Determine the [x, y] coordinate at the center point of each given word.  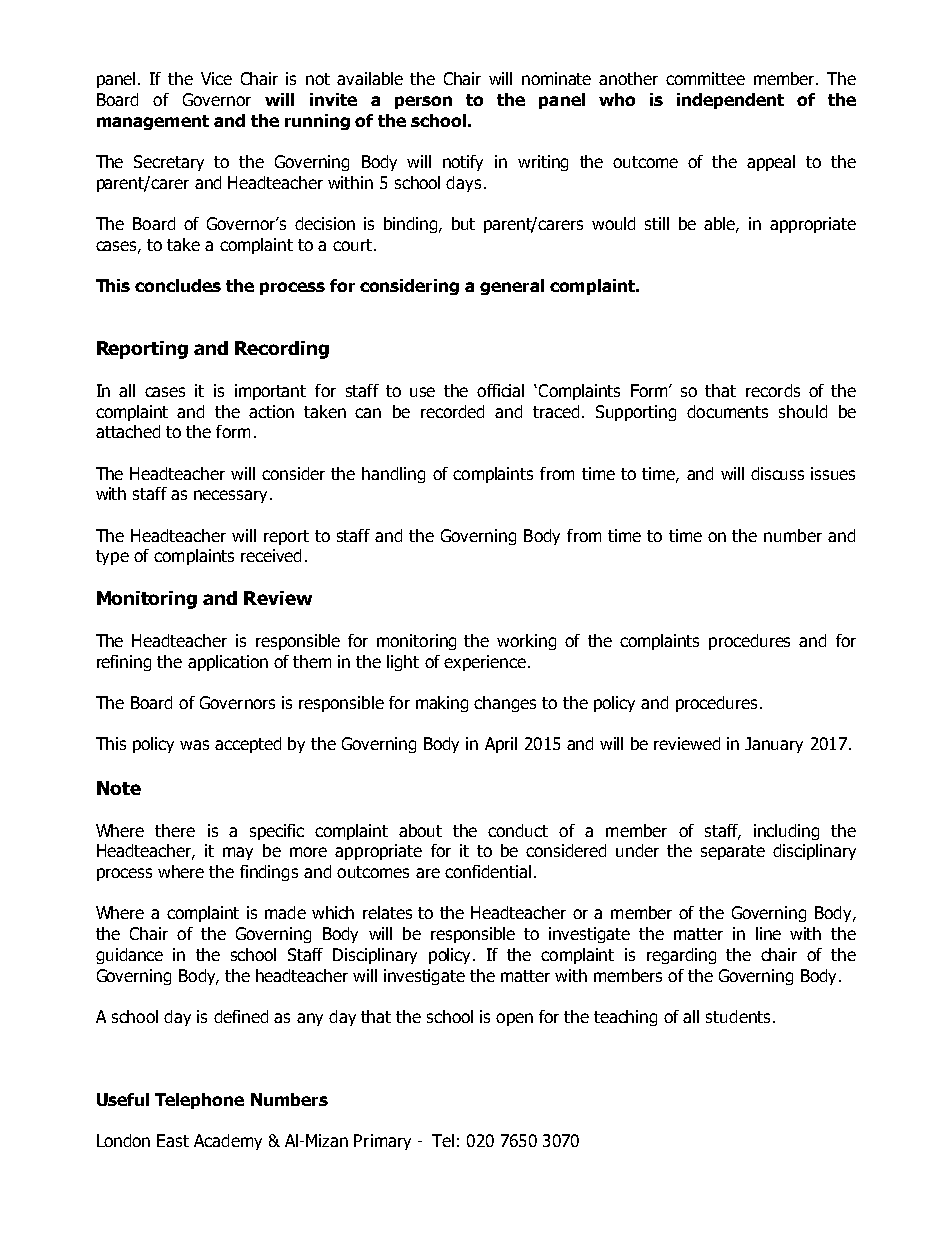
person [423, 102]
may [238, 853]
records [773, 390]
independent [730, 101]
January [774, 745]
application [228, 663]
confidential [488, 871]
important [270, 392]
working [526, 642]
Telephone [199, 1101]
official [500, 390]
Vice [216, 78]
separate [733, 852]
